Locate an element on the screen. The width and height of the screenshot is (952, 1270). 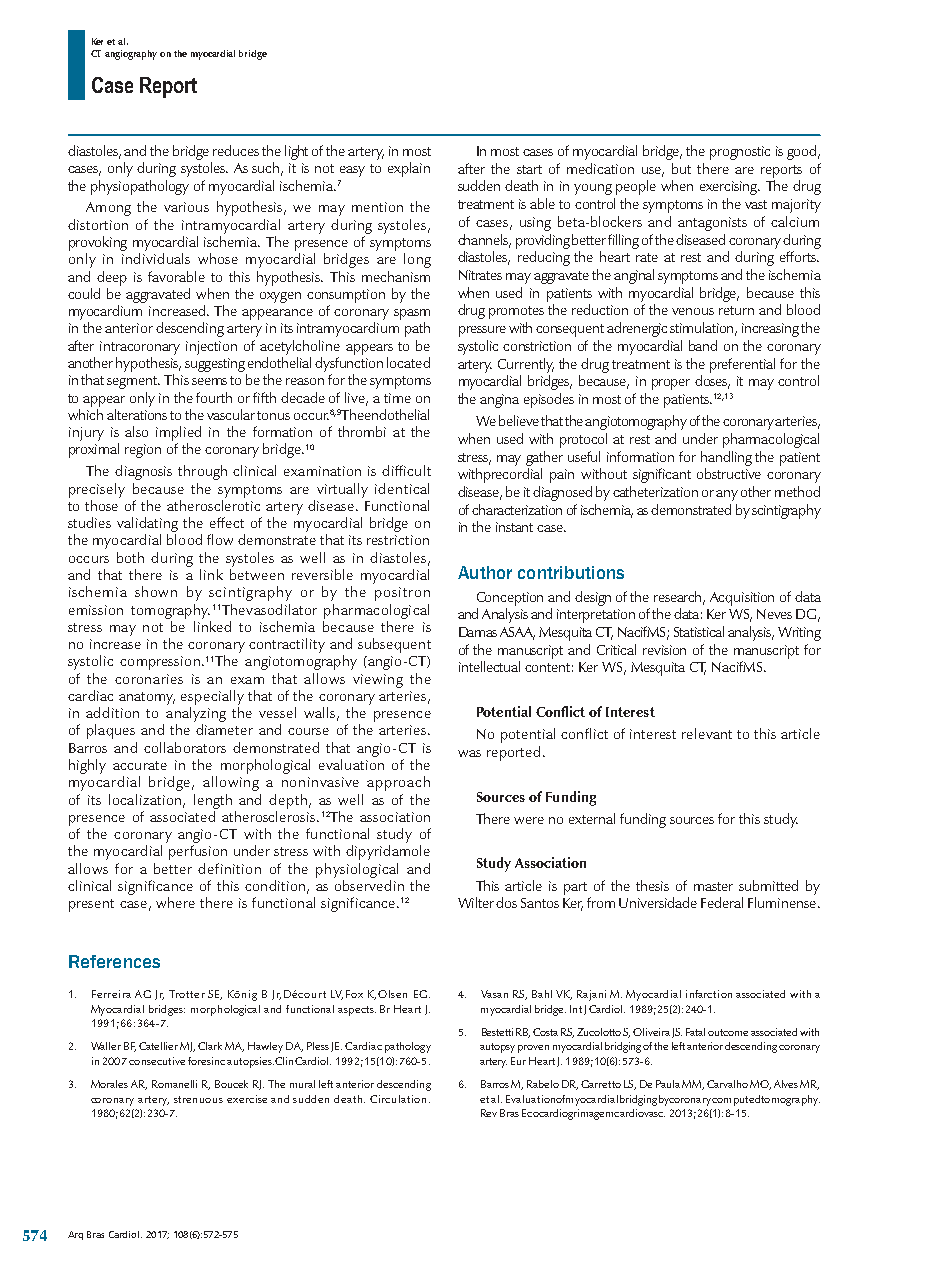
perfusion is located at coordinates (198, 852).
